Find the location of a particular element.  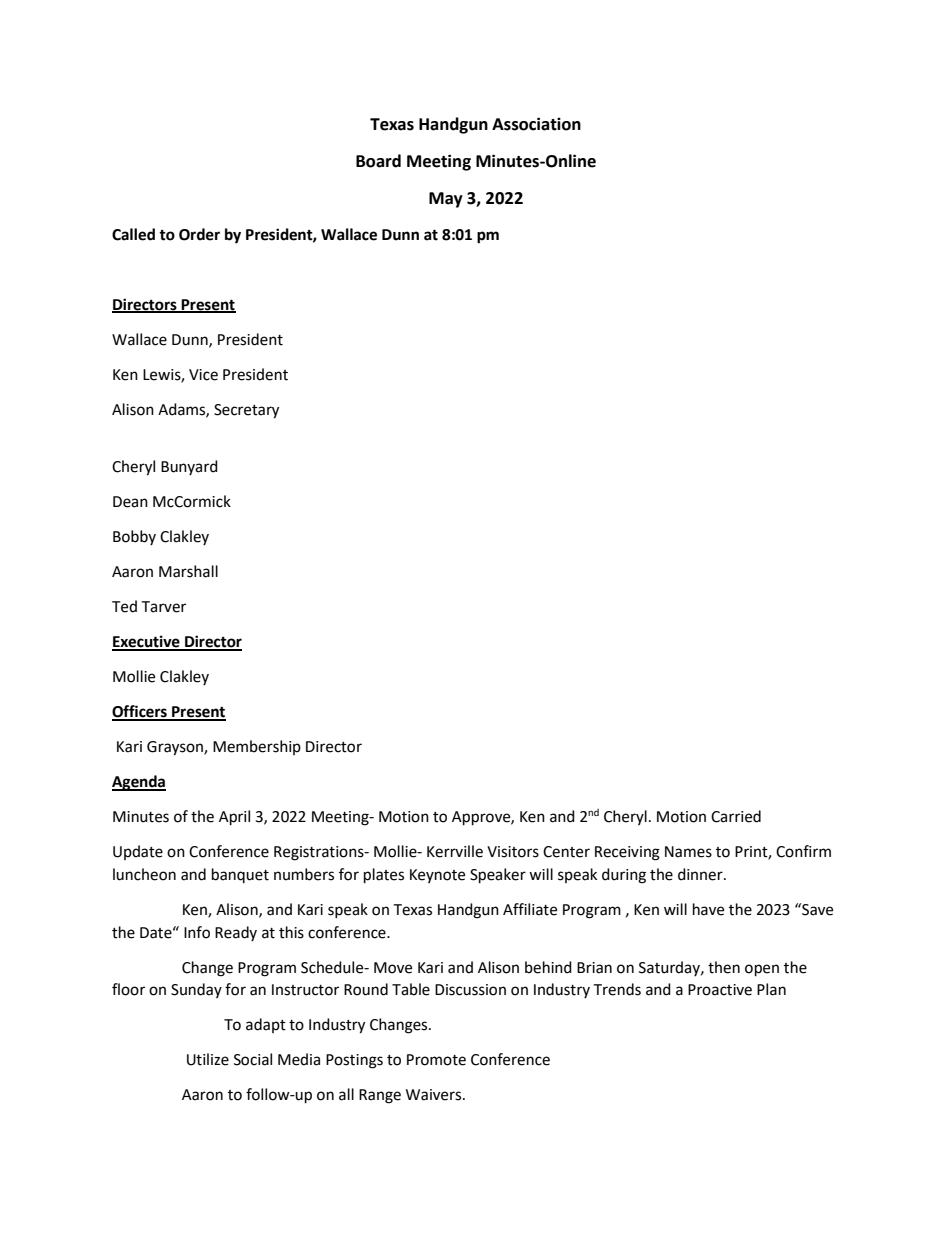

Membership is located at coordinates (257, 747).
